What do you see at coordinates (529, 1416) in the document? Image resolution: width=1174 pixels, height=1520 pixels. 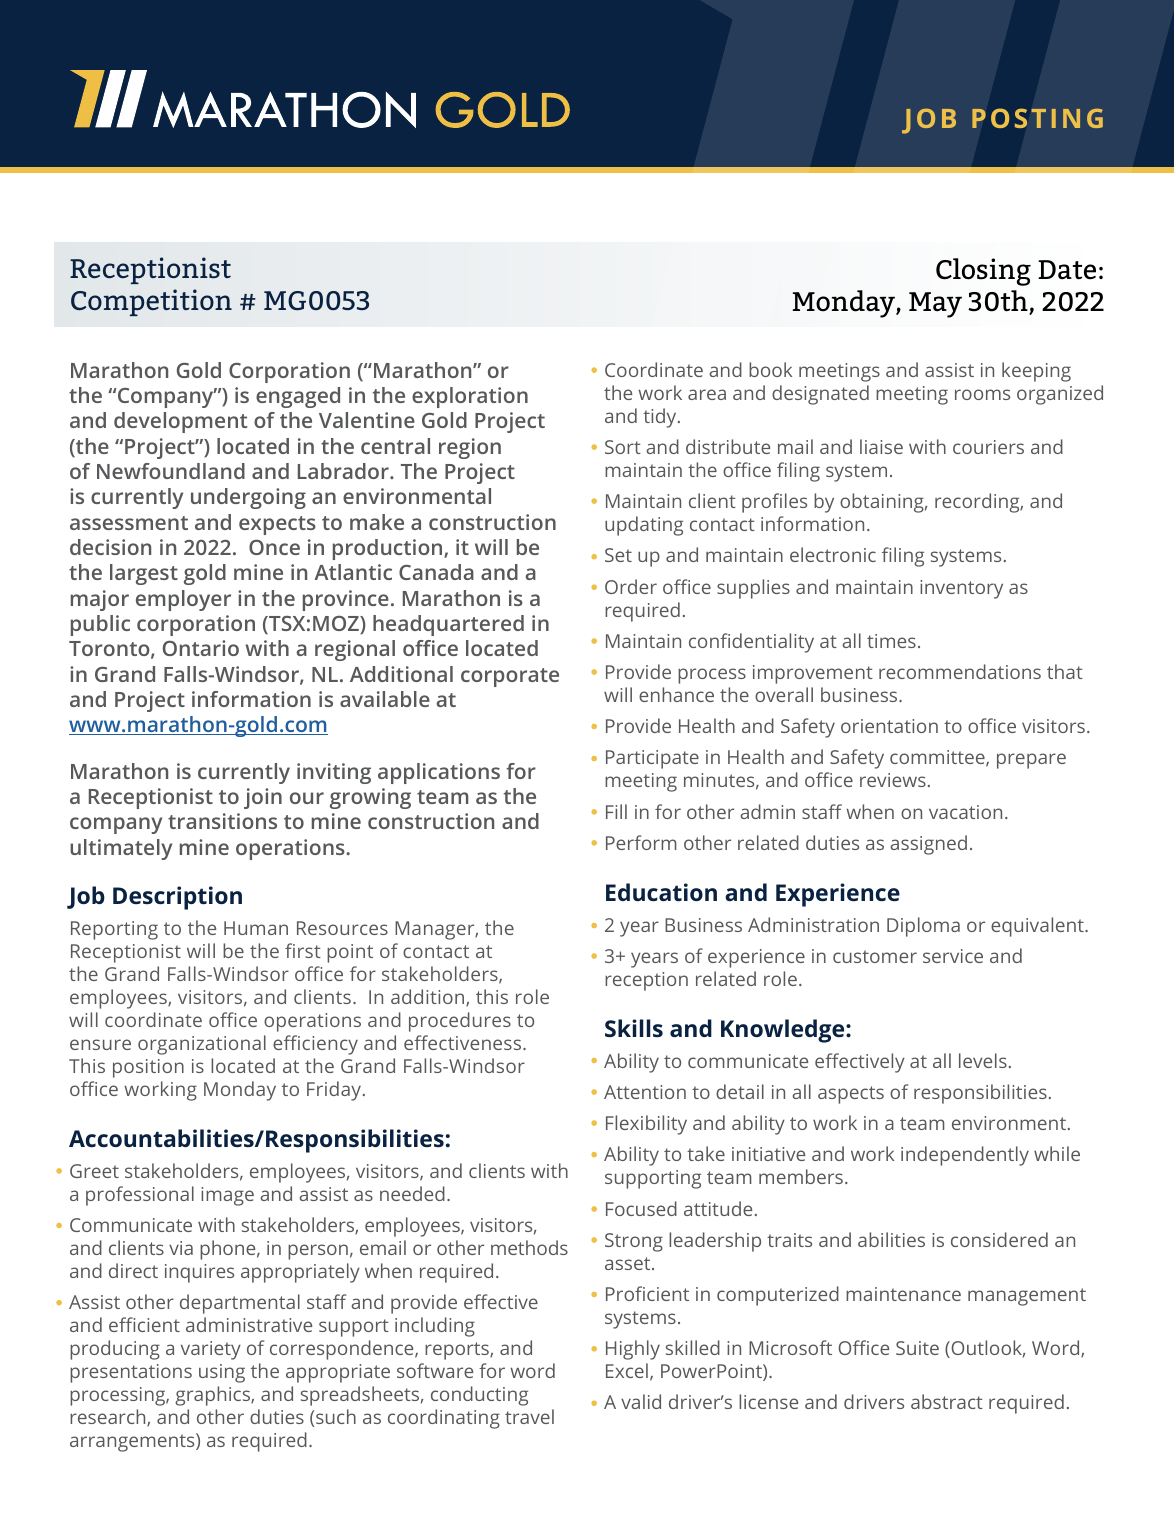 I see `travel` at bounding box center [529, 1416].
